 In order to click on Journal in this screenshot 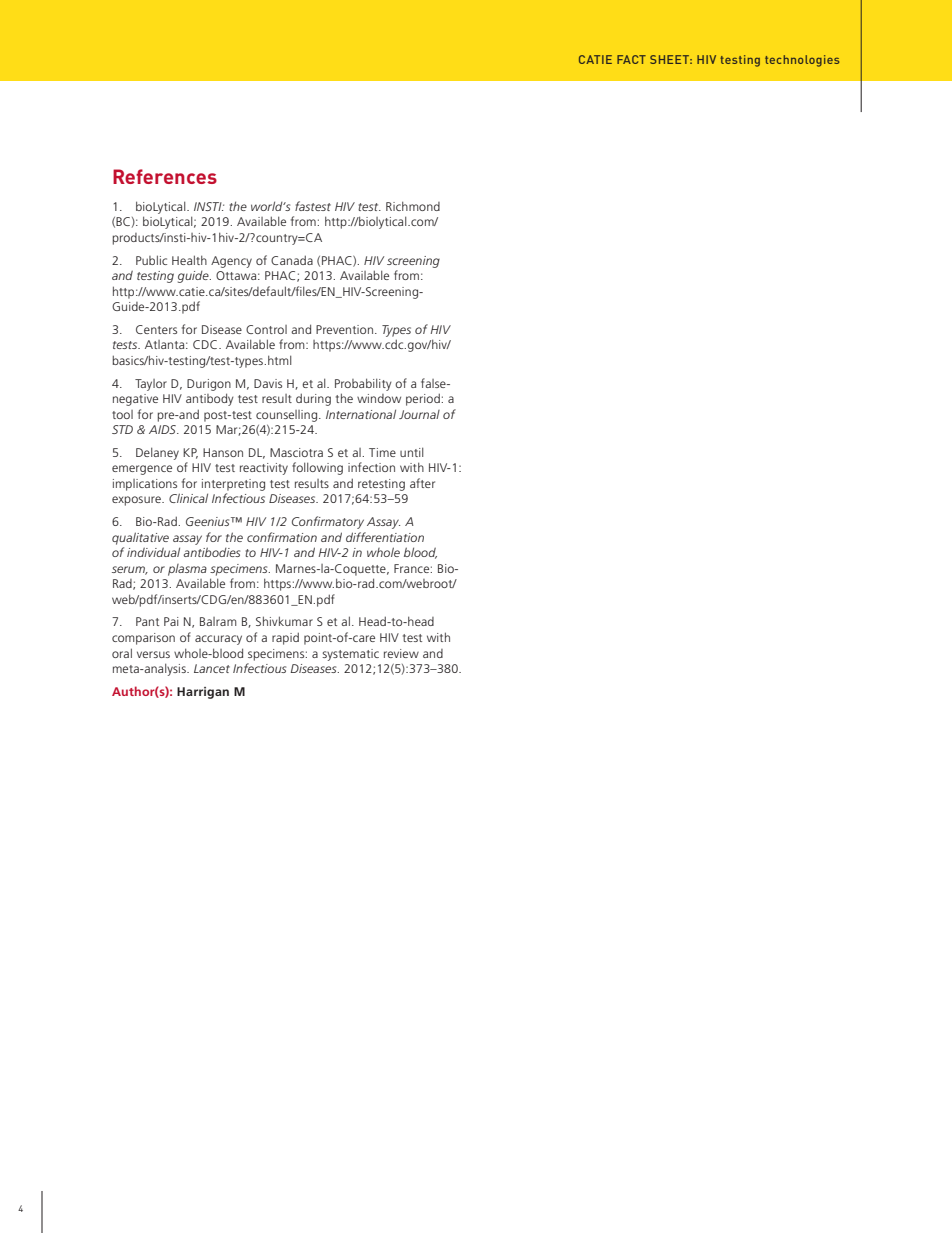, I will do `click(419, 414)`.
